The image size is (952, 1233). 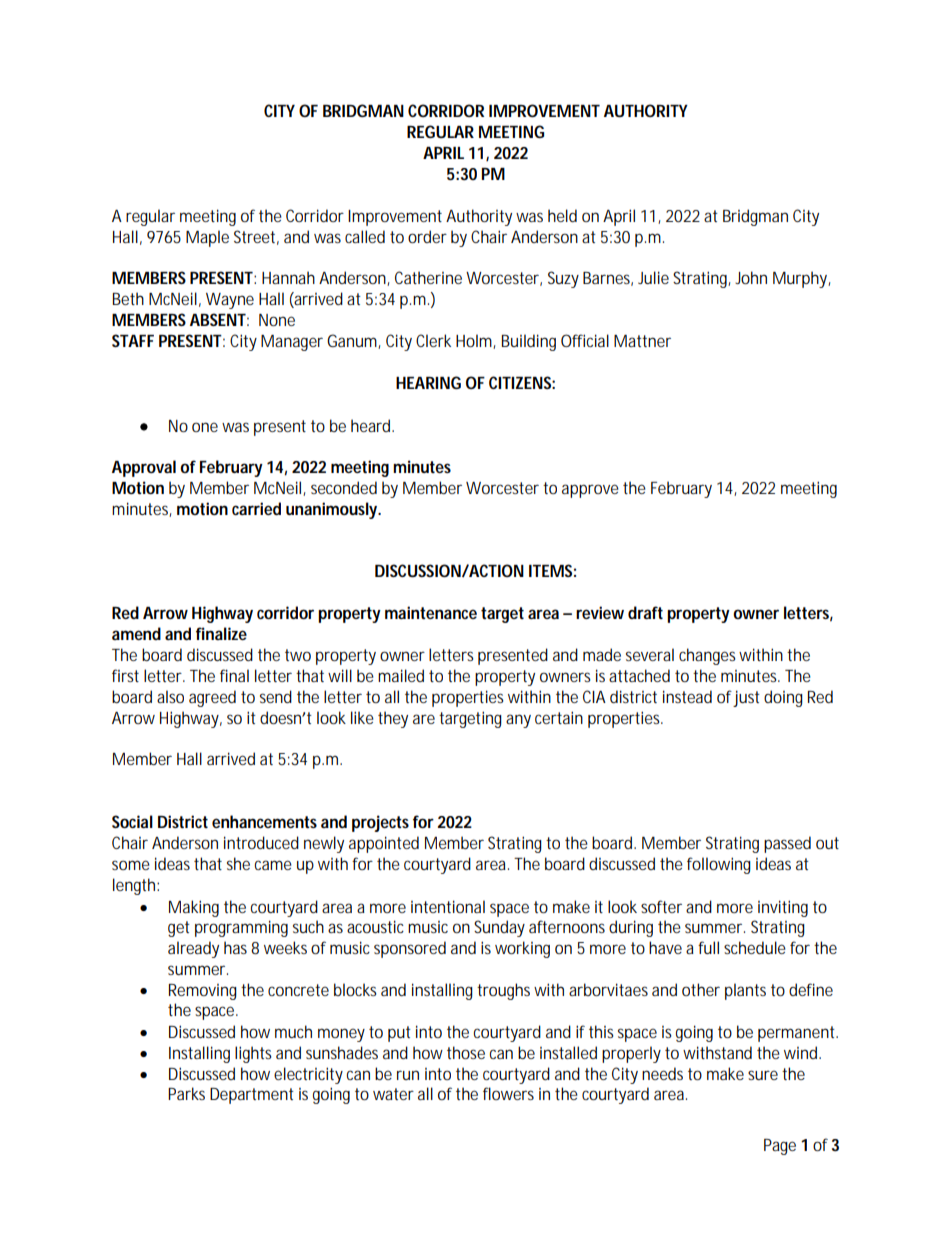 I want to click on Parks, so click(x=186, y=1093).
